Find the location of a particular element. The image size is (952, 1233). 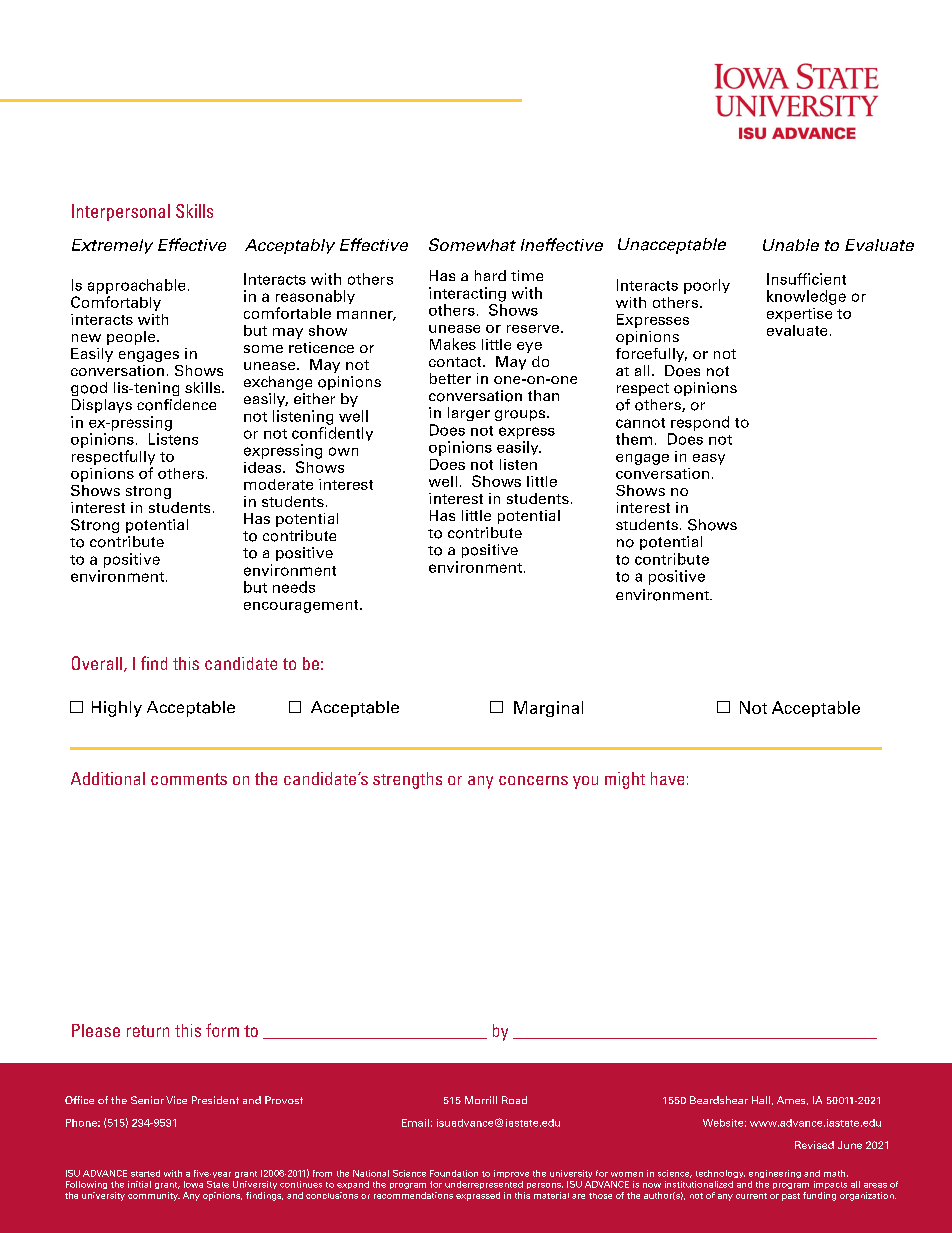

Extremely is located at coordinates (112, 246).
